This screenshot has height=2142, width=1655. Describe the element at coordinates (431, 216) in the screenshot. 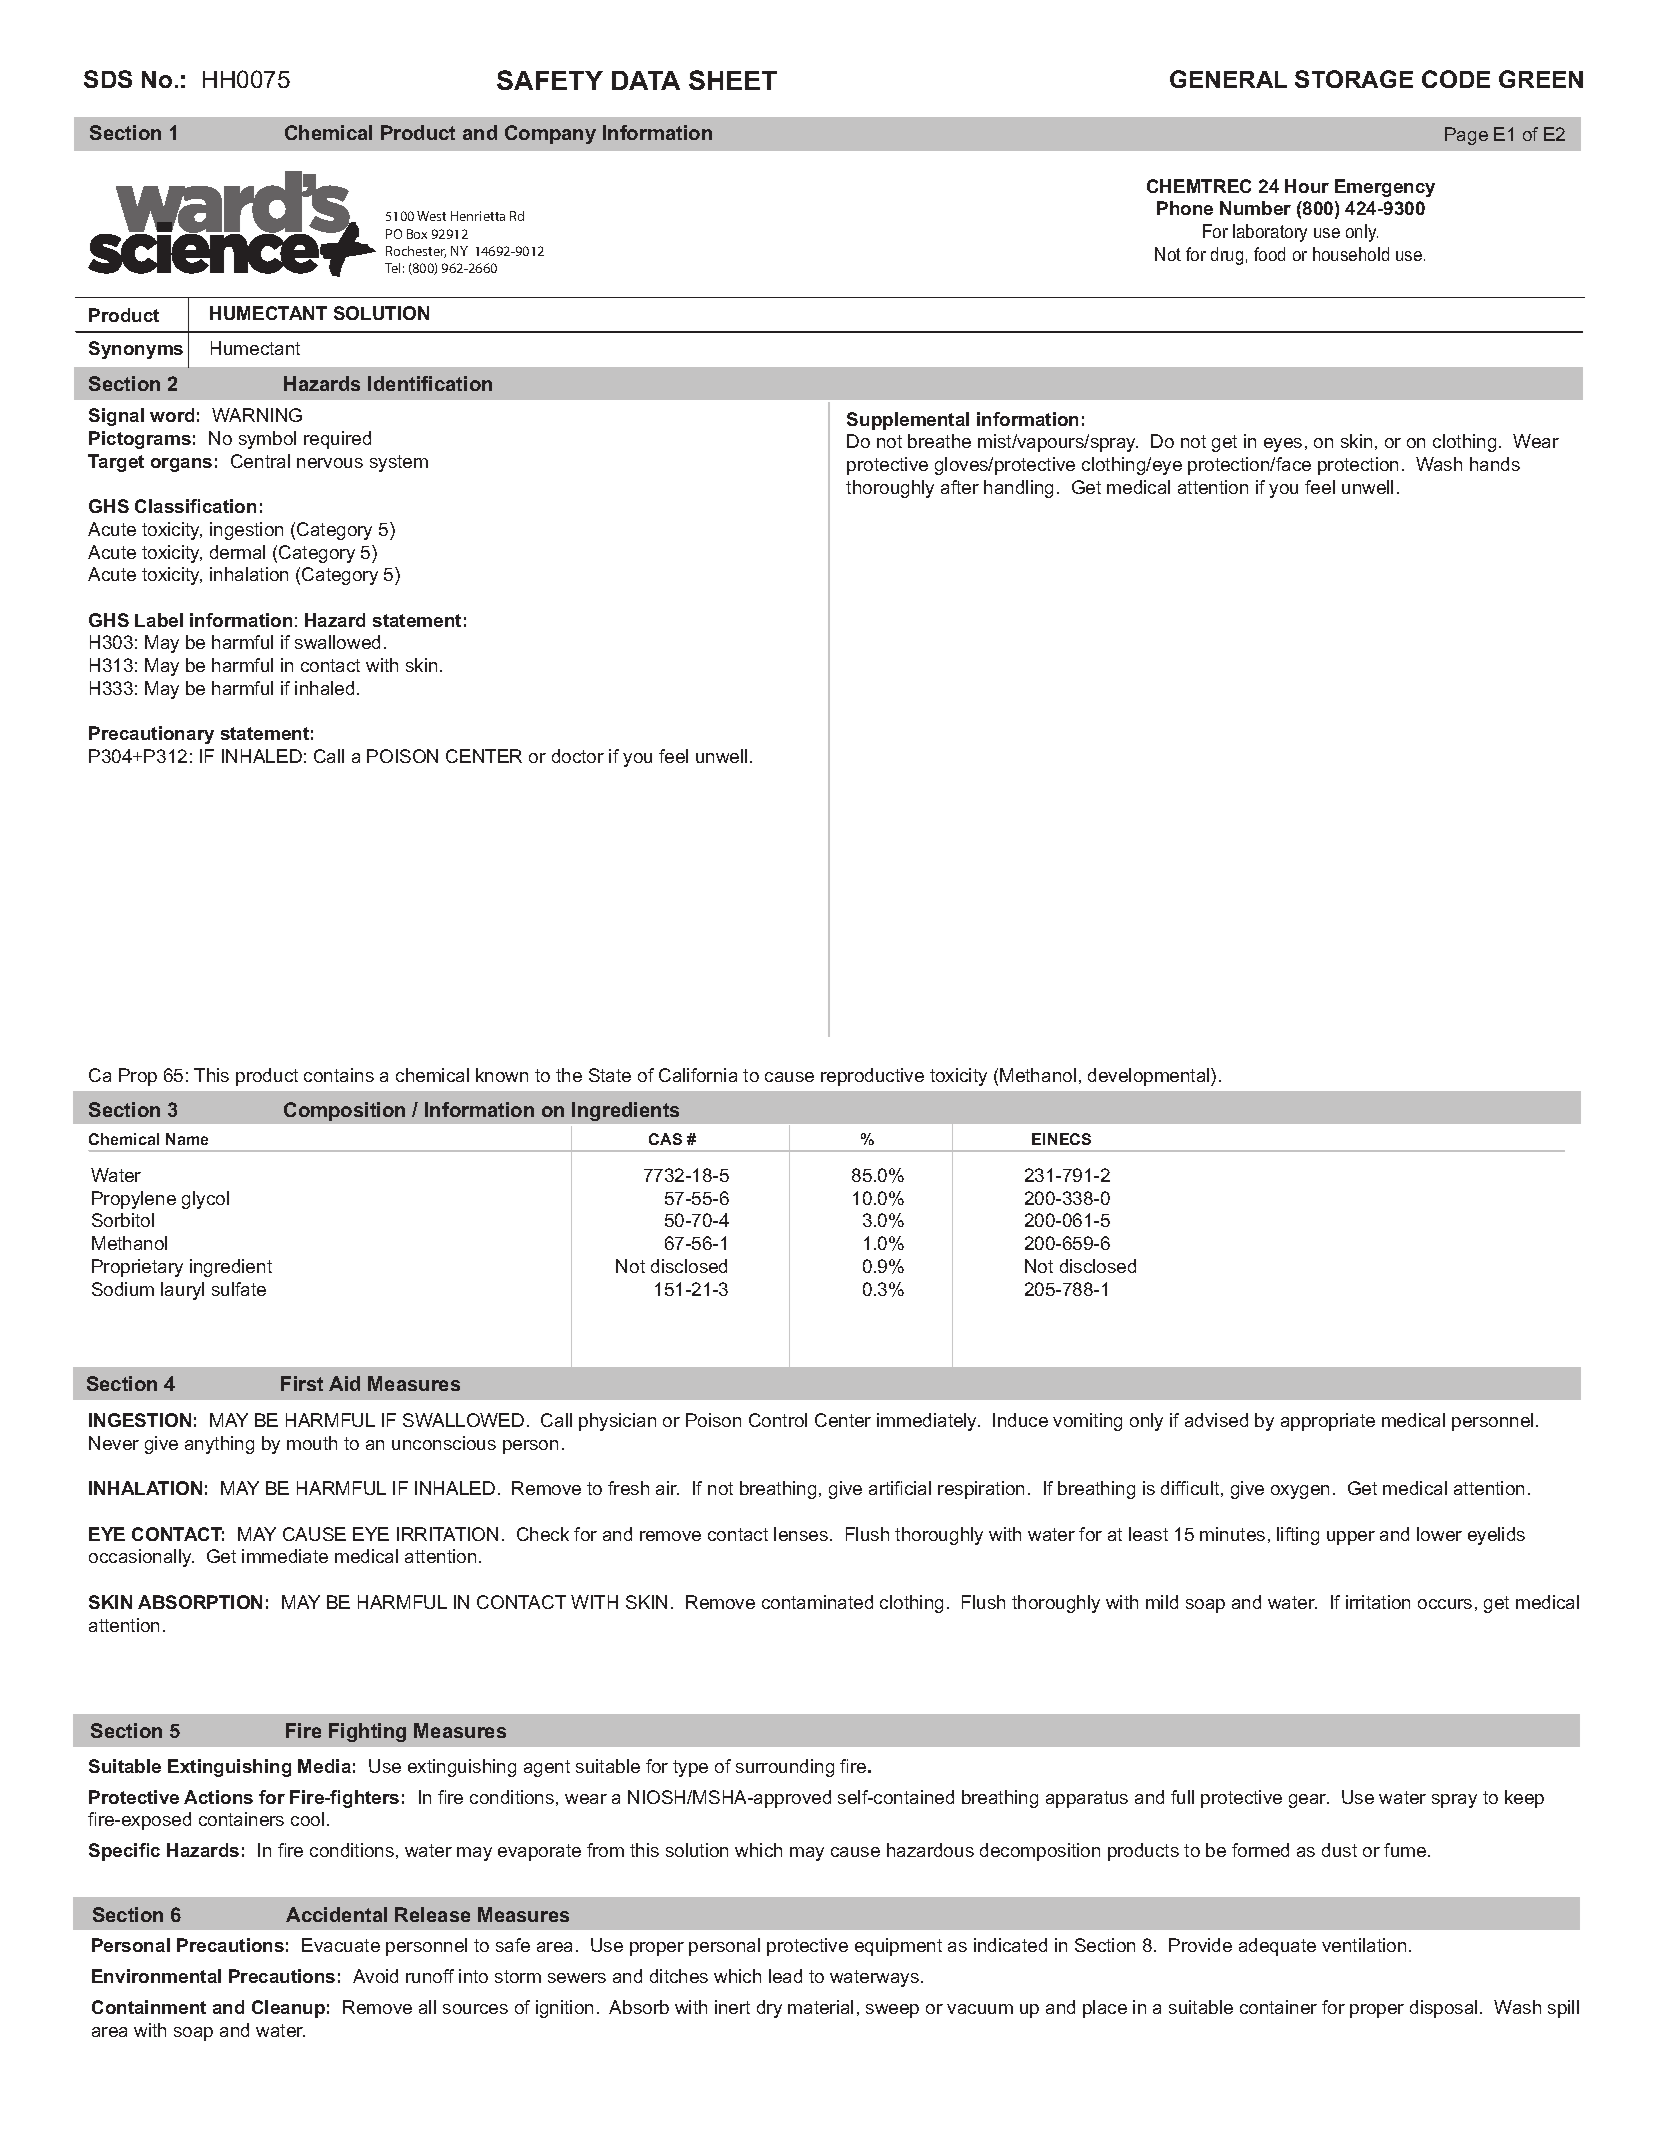

I see `West` at that location.
